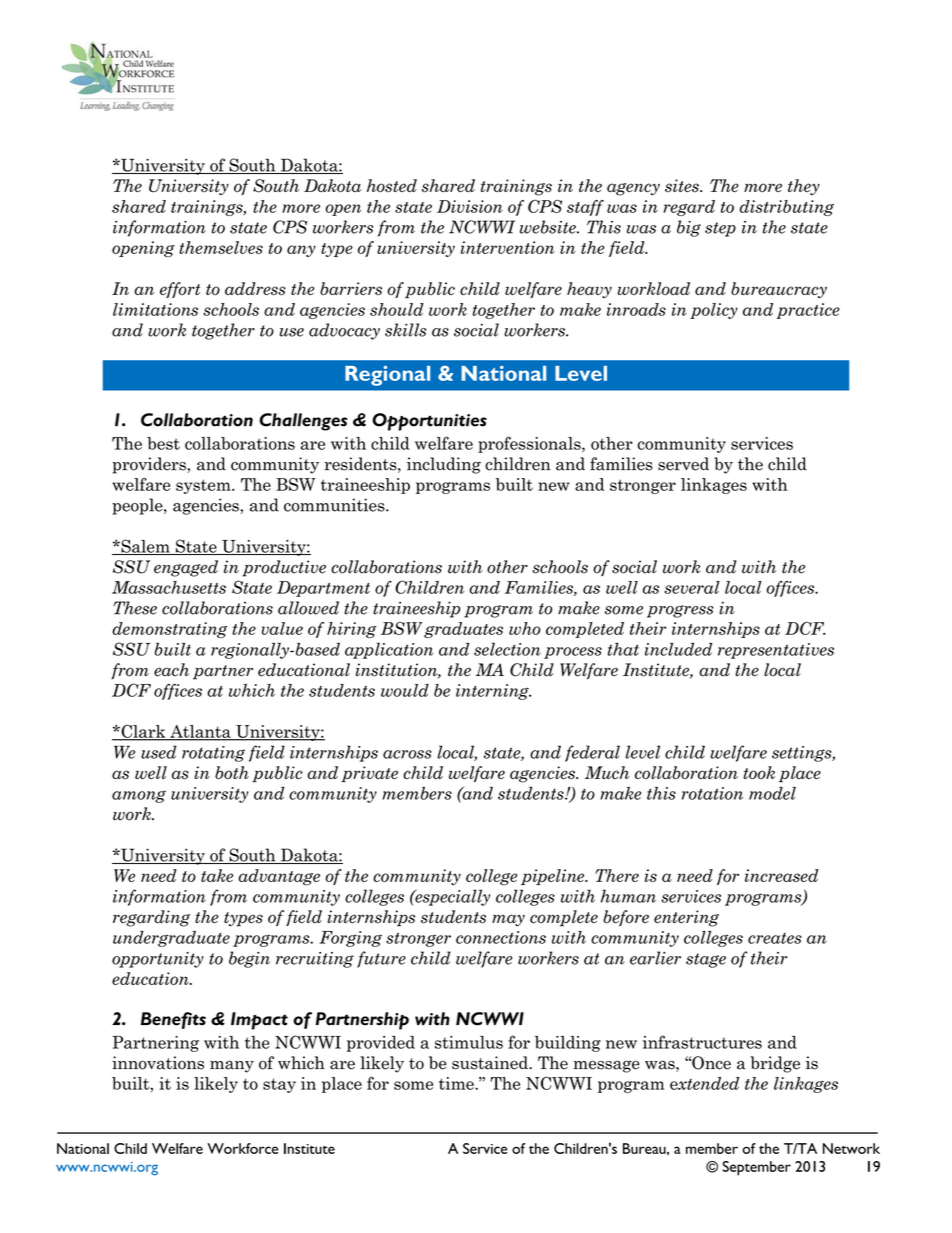 The image size is (952, 1233). Describe the element at coordinates (457, 1083) in the screenshot. I see `time` at that location.
